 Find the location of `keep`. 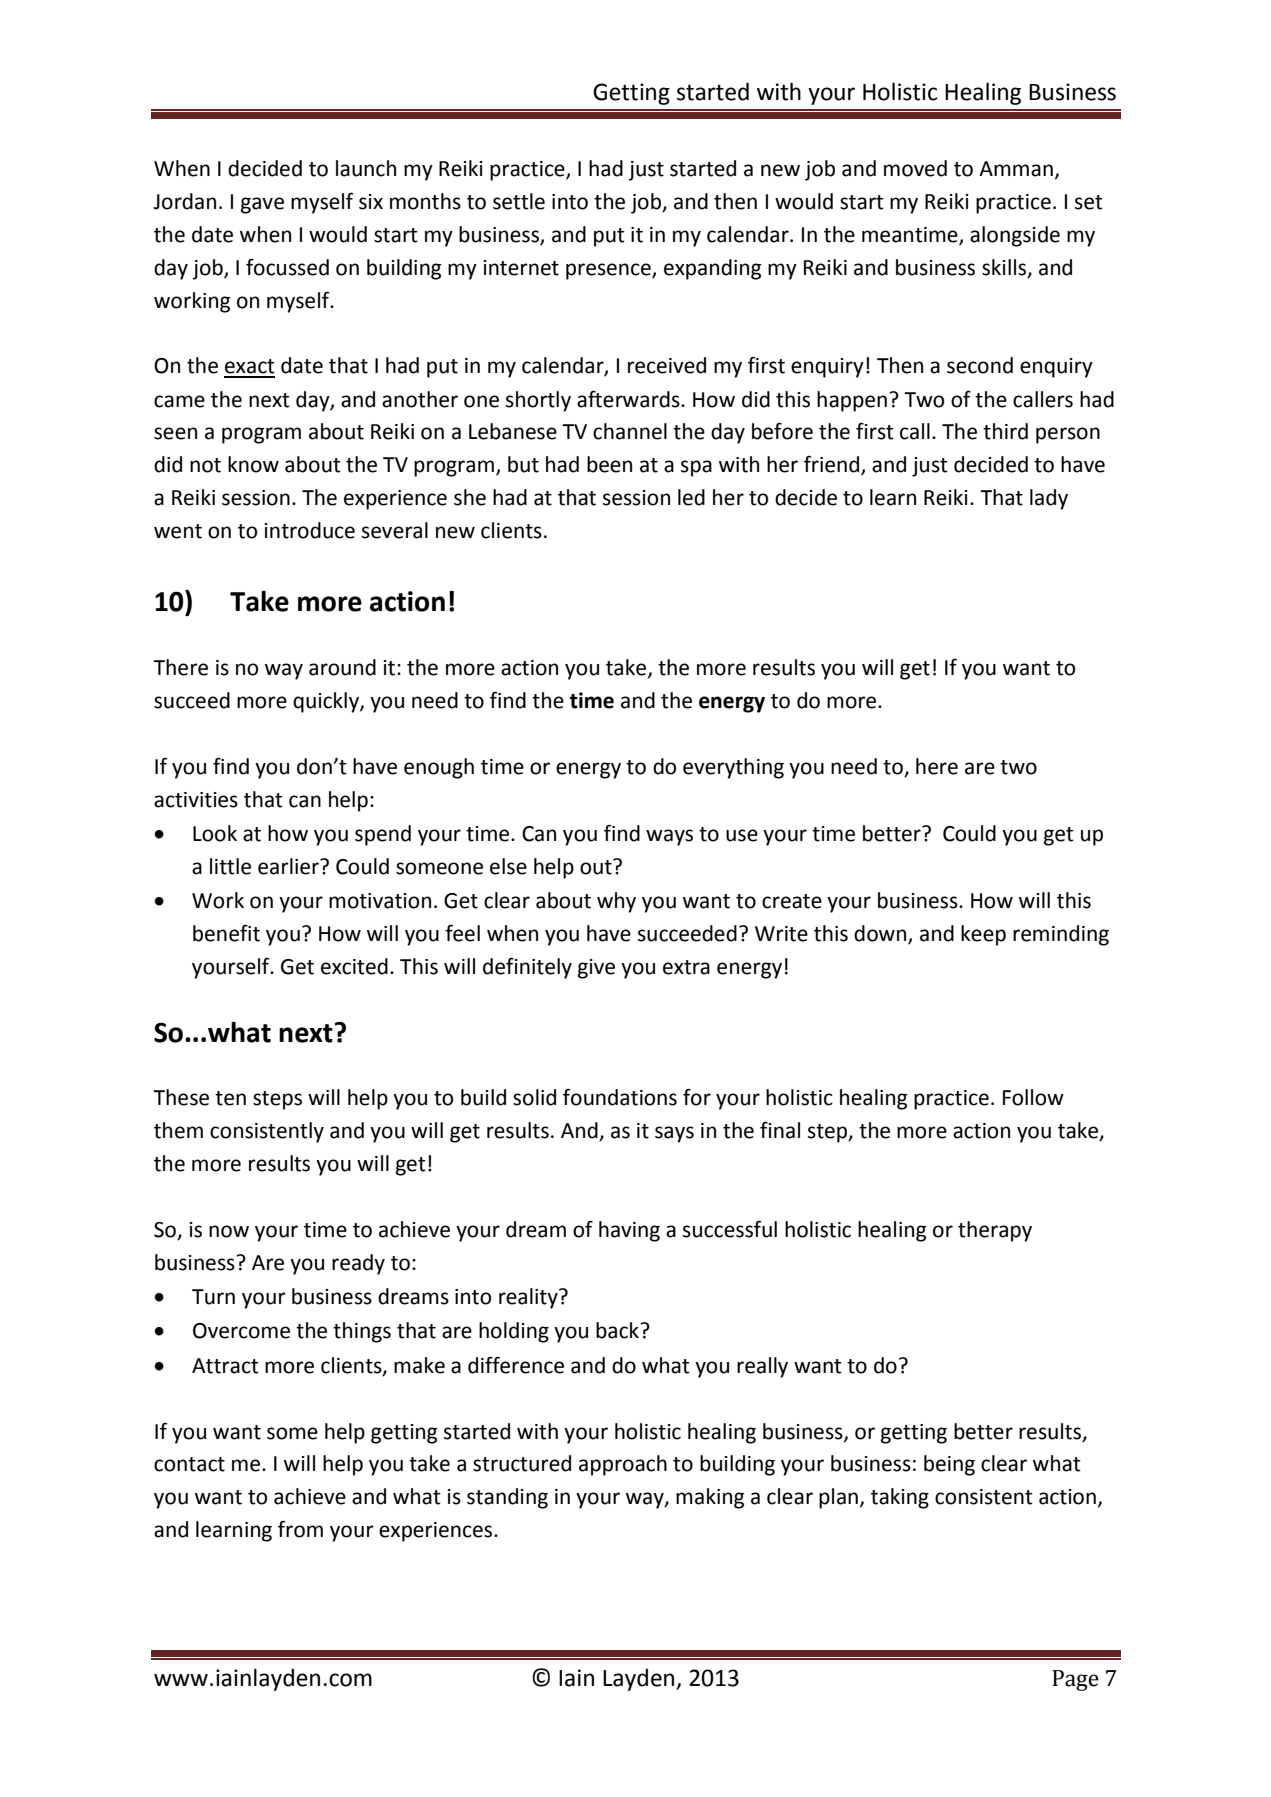

keep is located at coordinates (983, 935).
